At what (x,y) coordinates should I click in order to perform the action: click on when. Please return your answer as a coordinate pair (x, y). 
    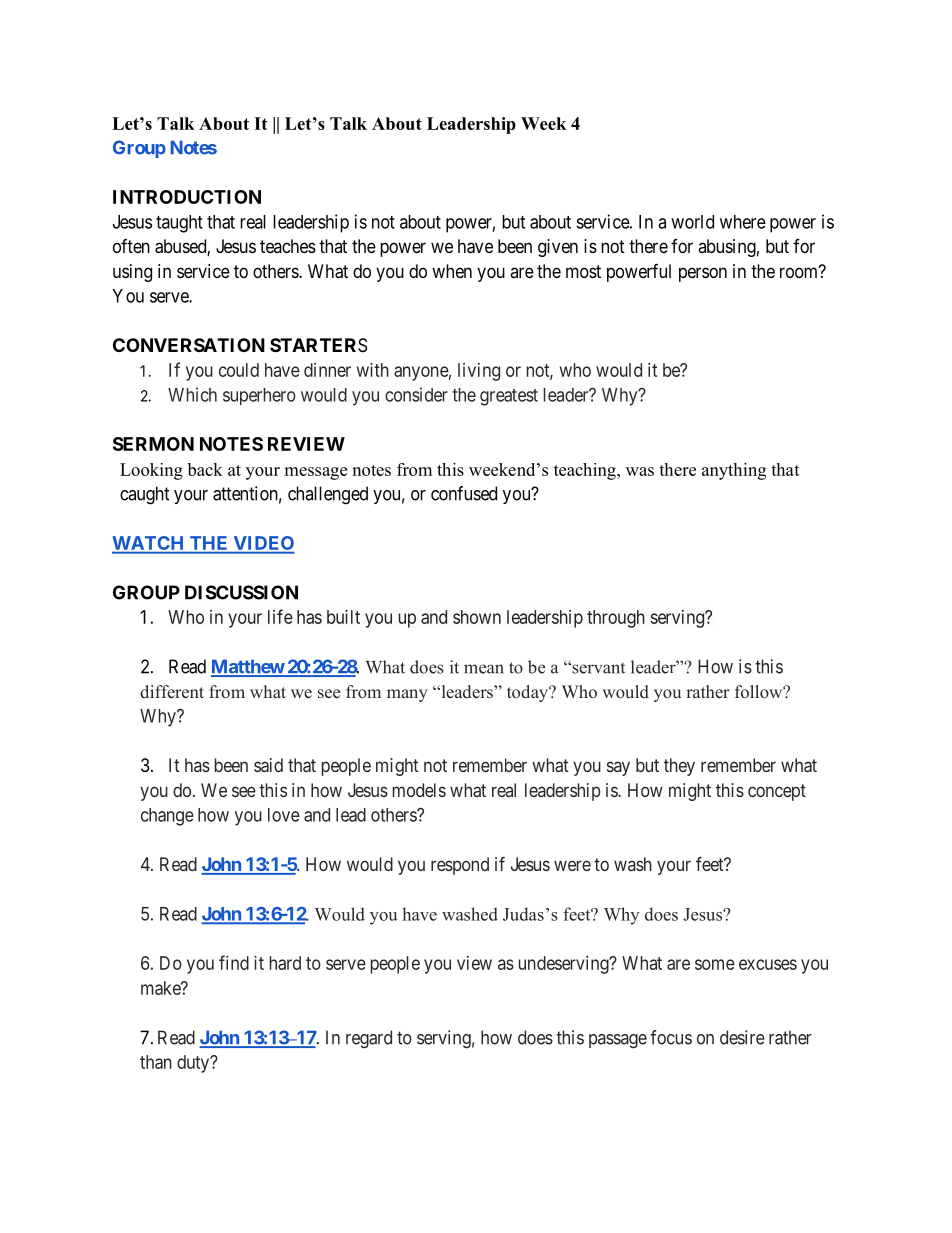
    Looking at the image, I should click on (452, 271).
